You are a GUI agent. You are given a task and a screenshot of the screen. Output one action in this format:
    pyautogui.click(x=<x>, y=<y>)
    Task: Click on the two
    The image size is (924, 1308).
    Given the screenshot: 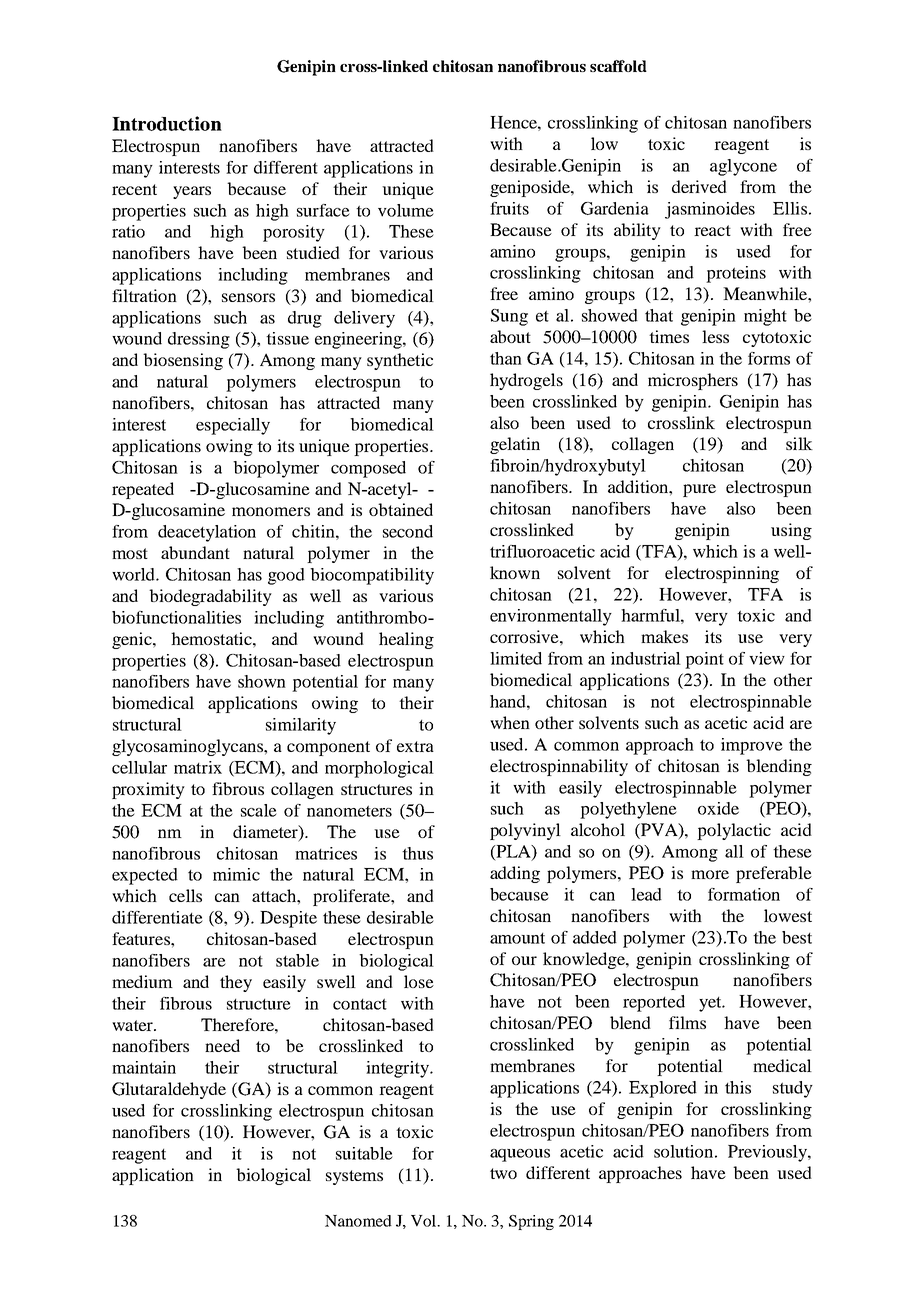 What is the action you would take?
    pyautogui.click(x=503, y=1173)
